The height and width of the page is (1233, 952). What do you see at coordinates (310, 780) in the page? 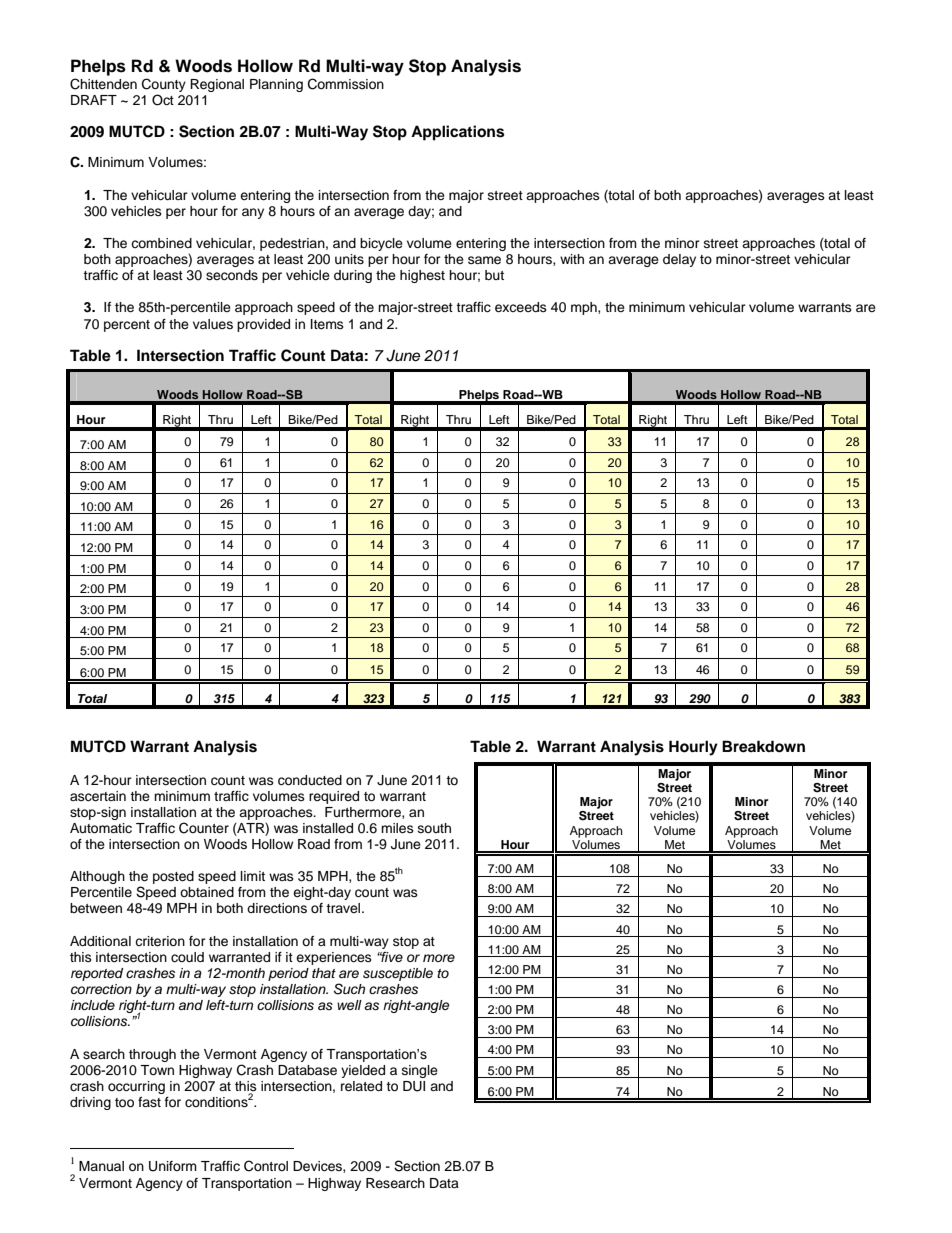
I see `conducted` at bounding box center [310, 780].
